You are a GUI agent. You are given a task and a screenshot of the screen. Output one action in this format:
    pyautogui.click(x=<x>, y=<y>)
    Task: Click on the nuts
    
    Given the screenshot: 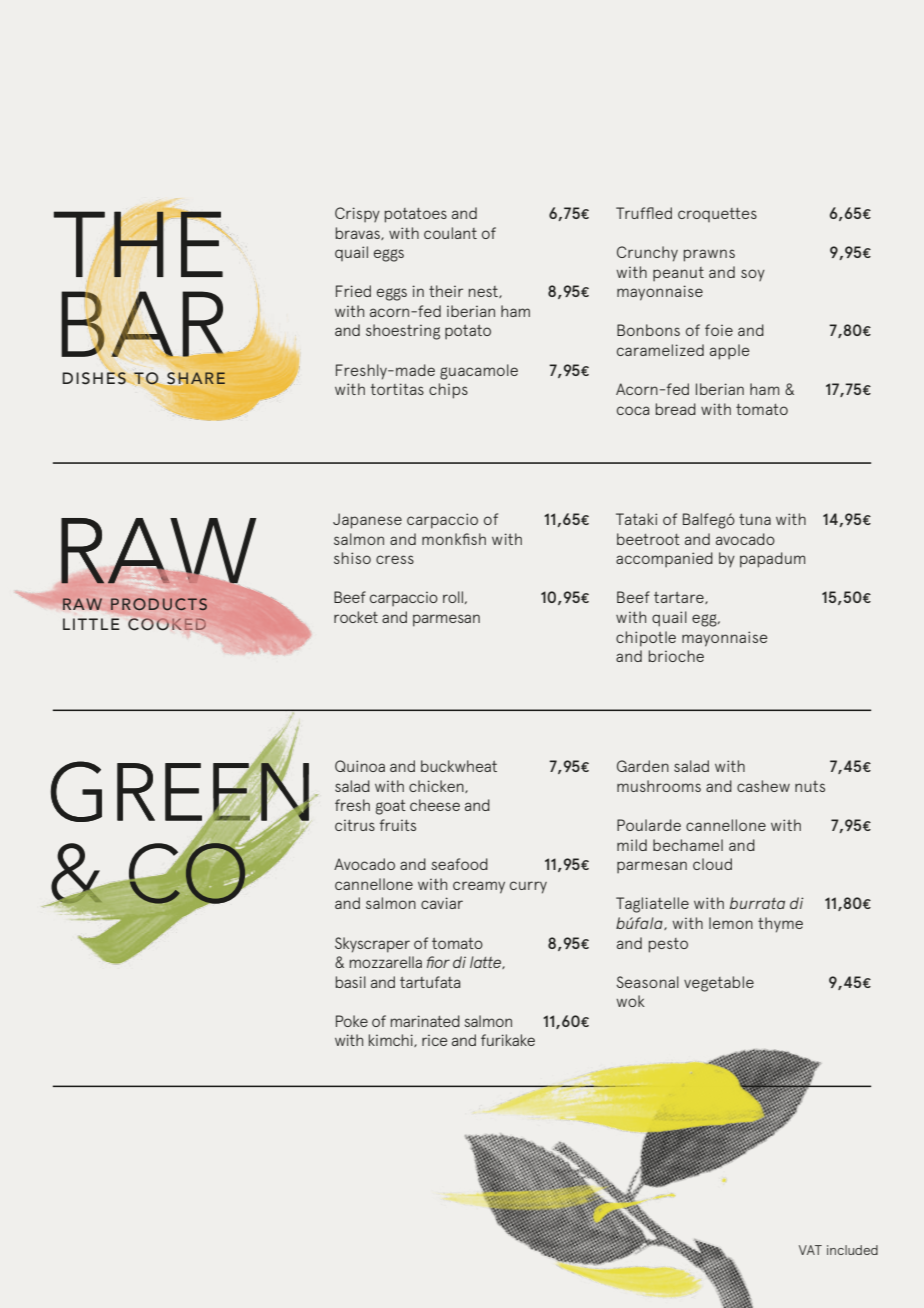 What is the action you would take?
    pyautogui.click(x=810, y=786)
